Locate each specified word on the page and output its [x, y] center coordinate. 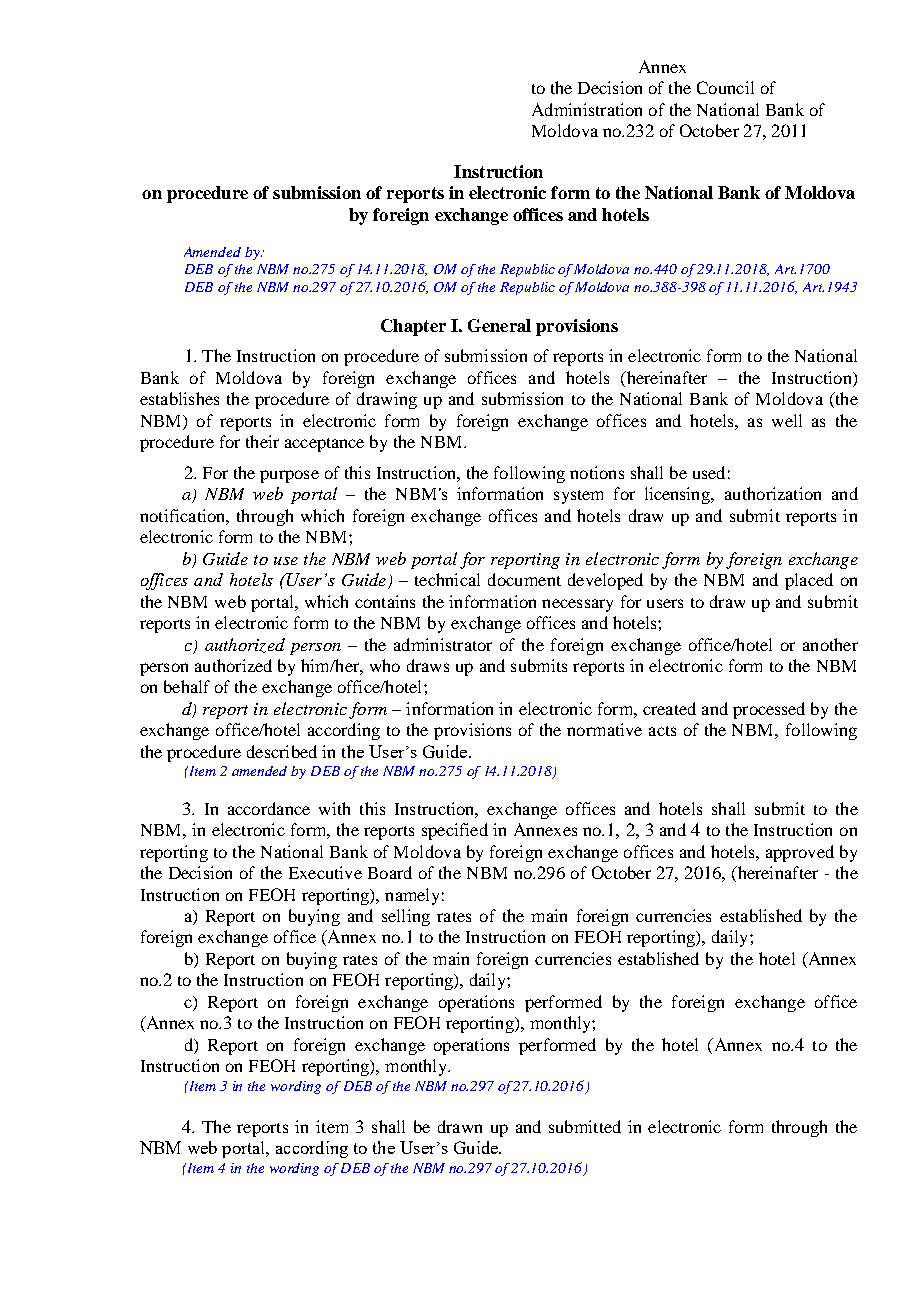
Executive [325, 872]
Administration [587, 109]
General [499, 325]
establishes [179, 398]
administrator [443, 644]
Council [725, 87]
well [787, 420]
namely [412, 896]
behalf [187, 686]
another [830, 644]
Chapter [413, 327]
